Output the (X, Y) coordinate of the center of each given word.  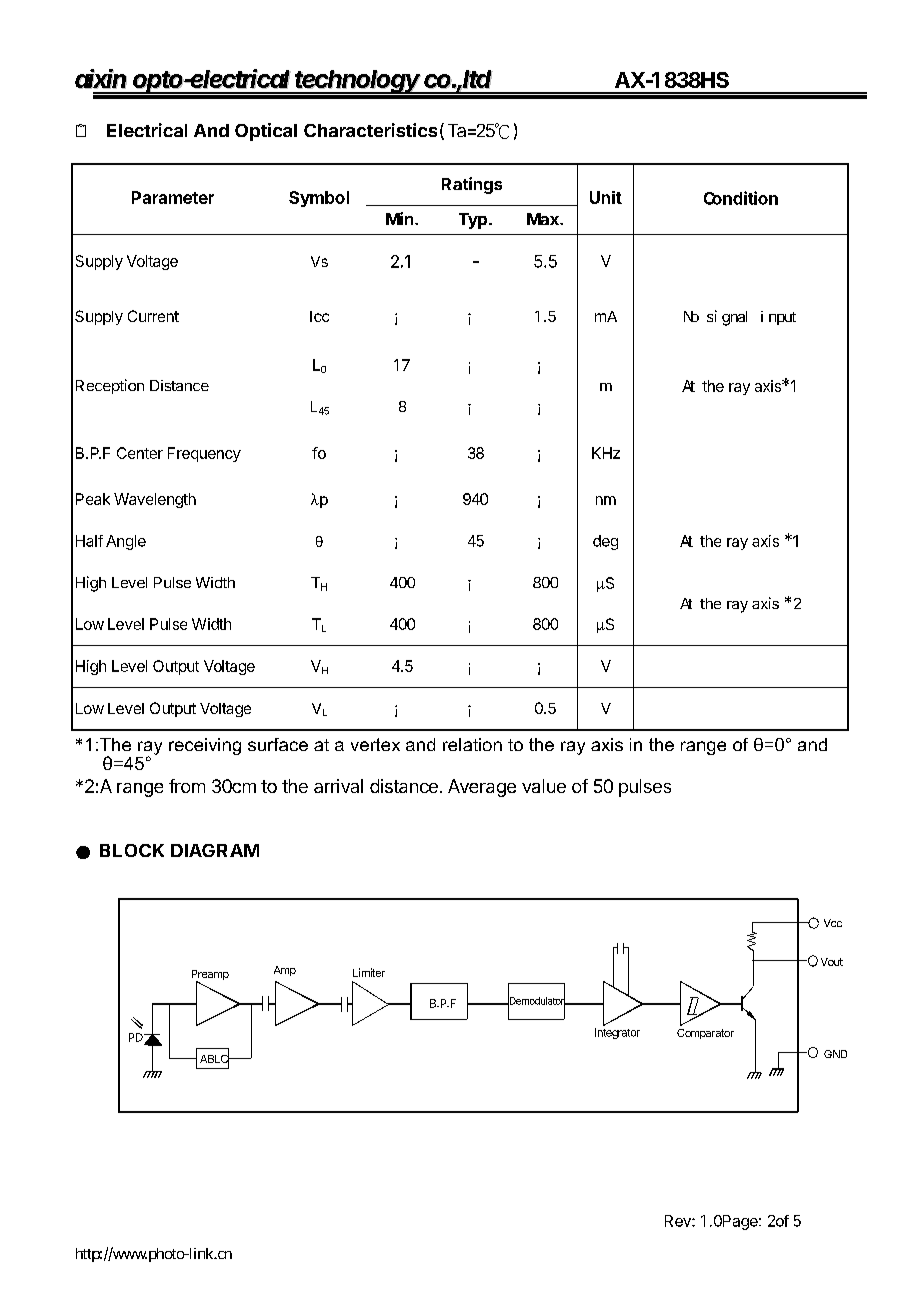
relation (472, 744)
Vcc (833, 923)
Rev (679, 1221)
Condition (741, 198)
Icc (319, 316)
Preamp (210, 976)
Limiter (369, 972)
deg (605, 542)
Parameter (173, 197)
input (778, 318)
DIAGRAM (215, 850)
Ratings (472, 185)
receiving (205, 746)
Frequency (204, 454)
